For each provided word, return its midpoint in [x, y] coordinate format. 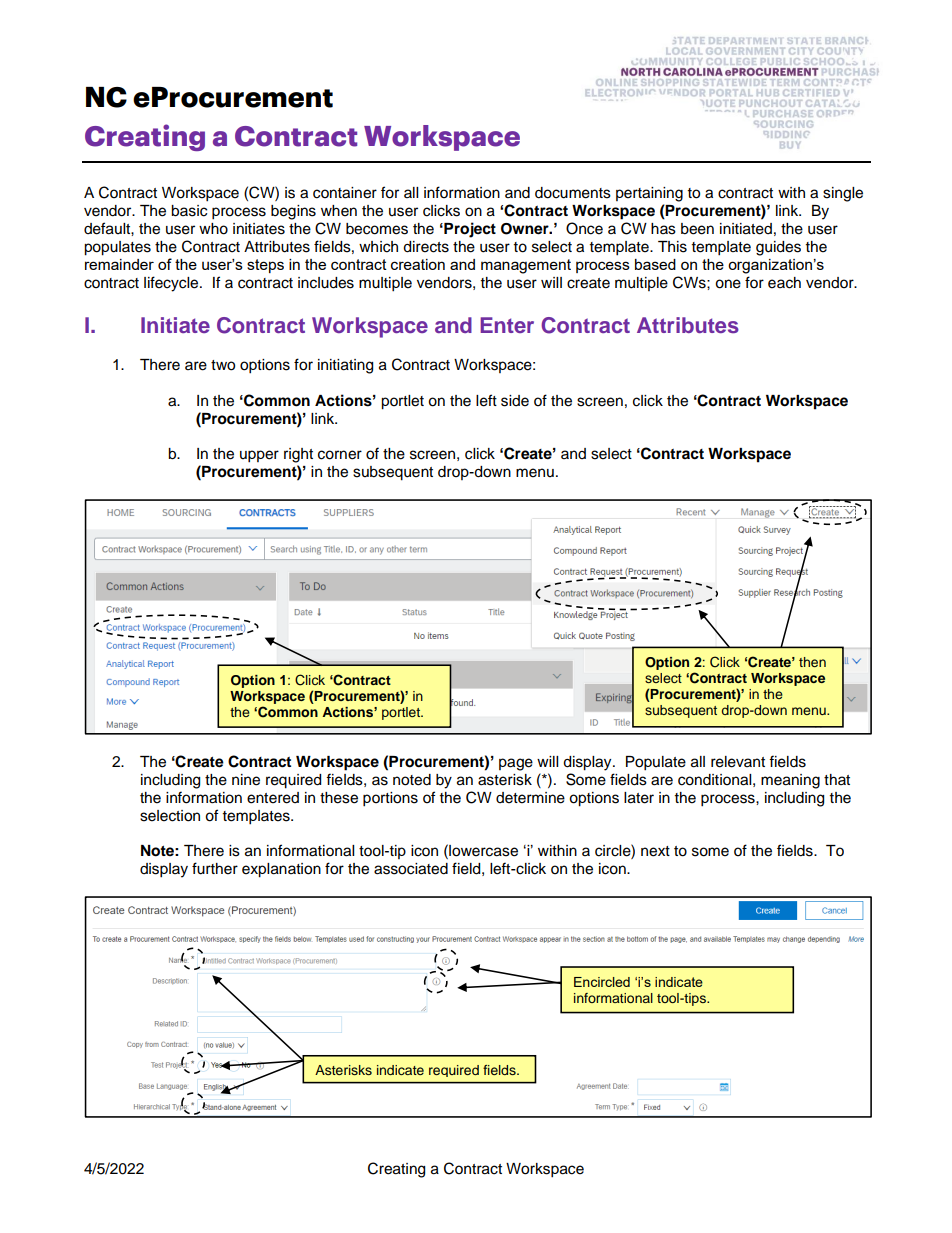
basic [189, 211]
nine [246, 780]
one [728, 284]
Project [469, 230]
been [697, 229]
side [515, 401]
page [516, 764]
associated [411, 869]
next [655, 851]
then [812, 662]
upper [259, 456]
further [215, 868]
